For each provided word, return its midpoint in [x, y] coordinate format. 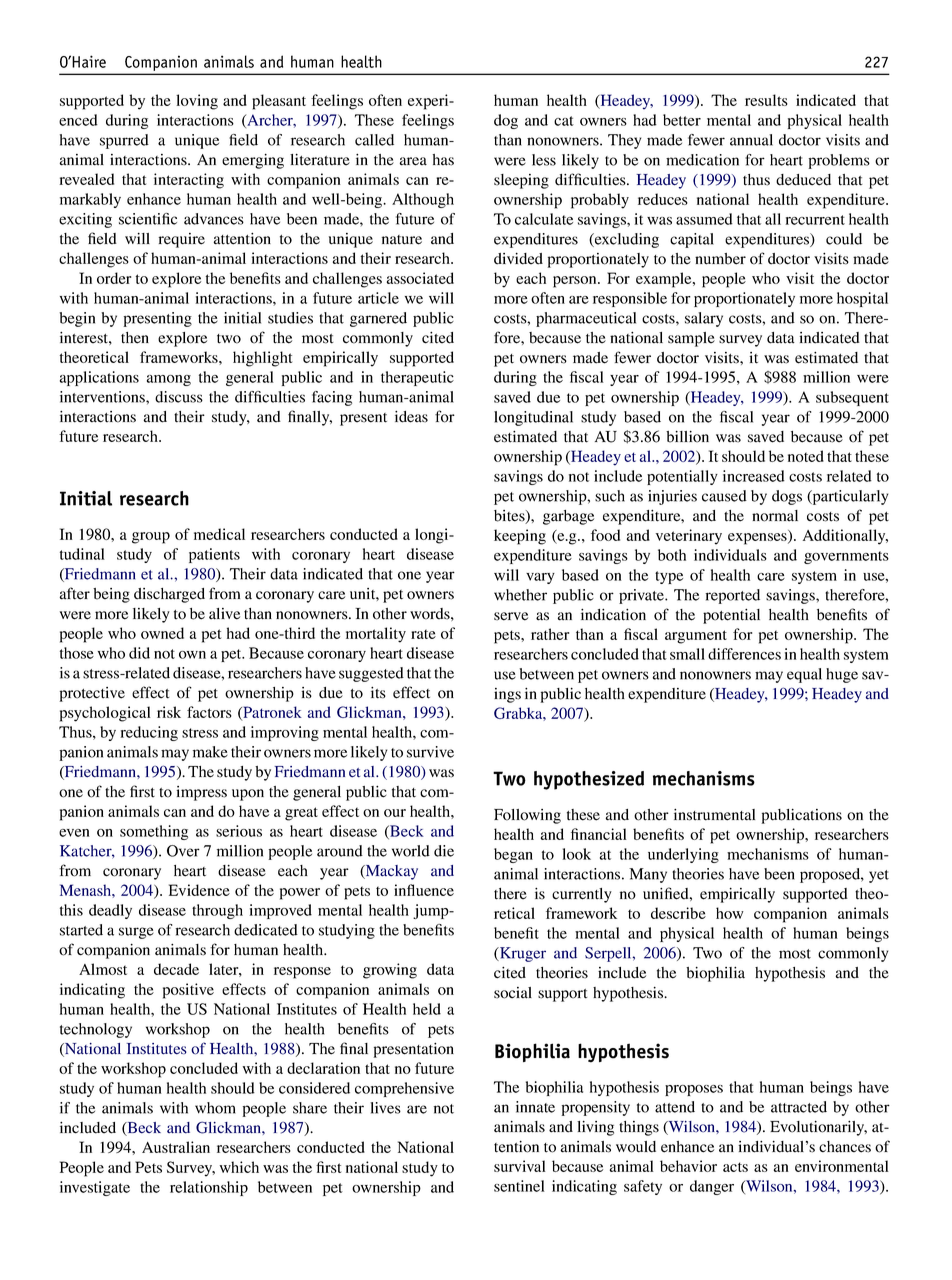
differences [744, 654]
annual [751, 140]
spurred [124, 141]
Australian [176, 1147]
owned [162, 633]
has [443, 160]
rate [423, 634]
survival [520, 1166]
